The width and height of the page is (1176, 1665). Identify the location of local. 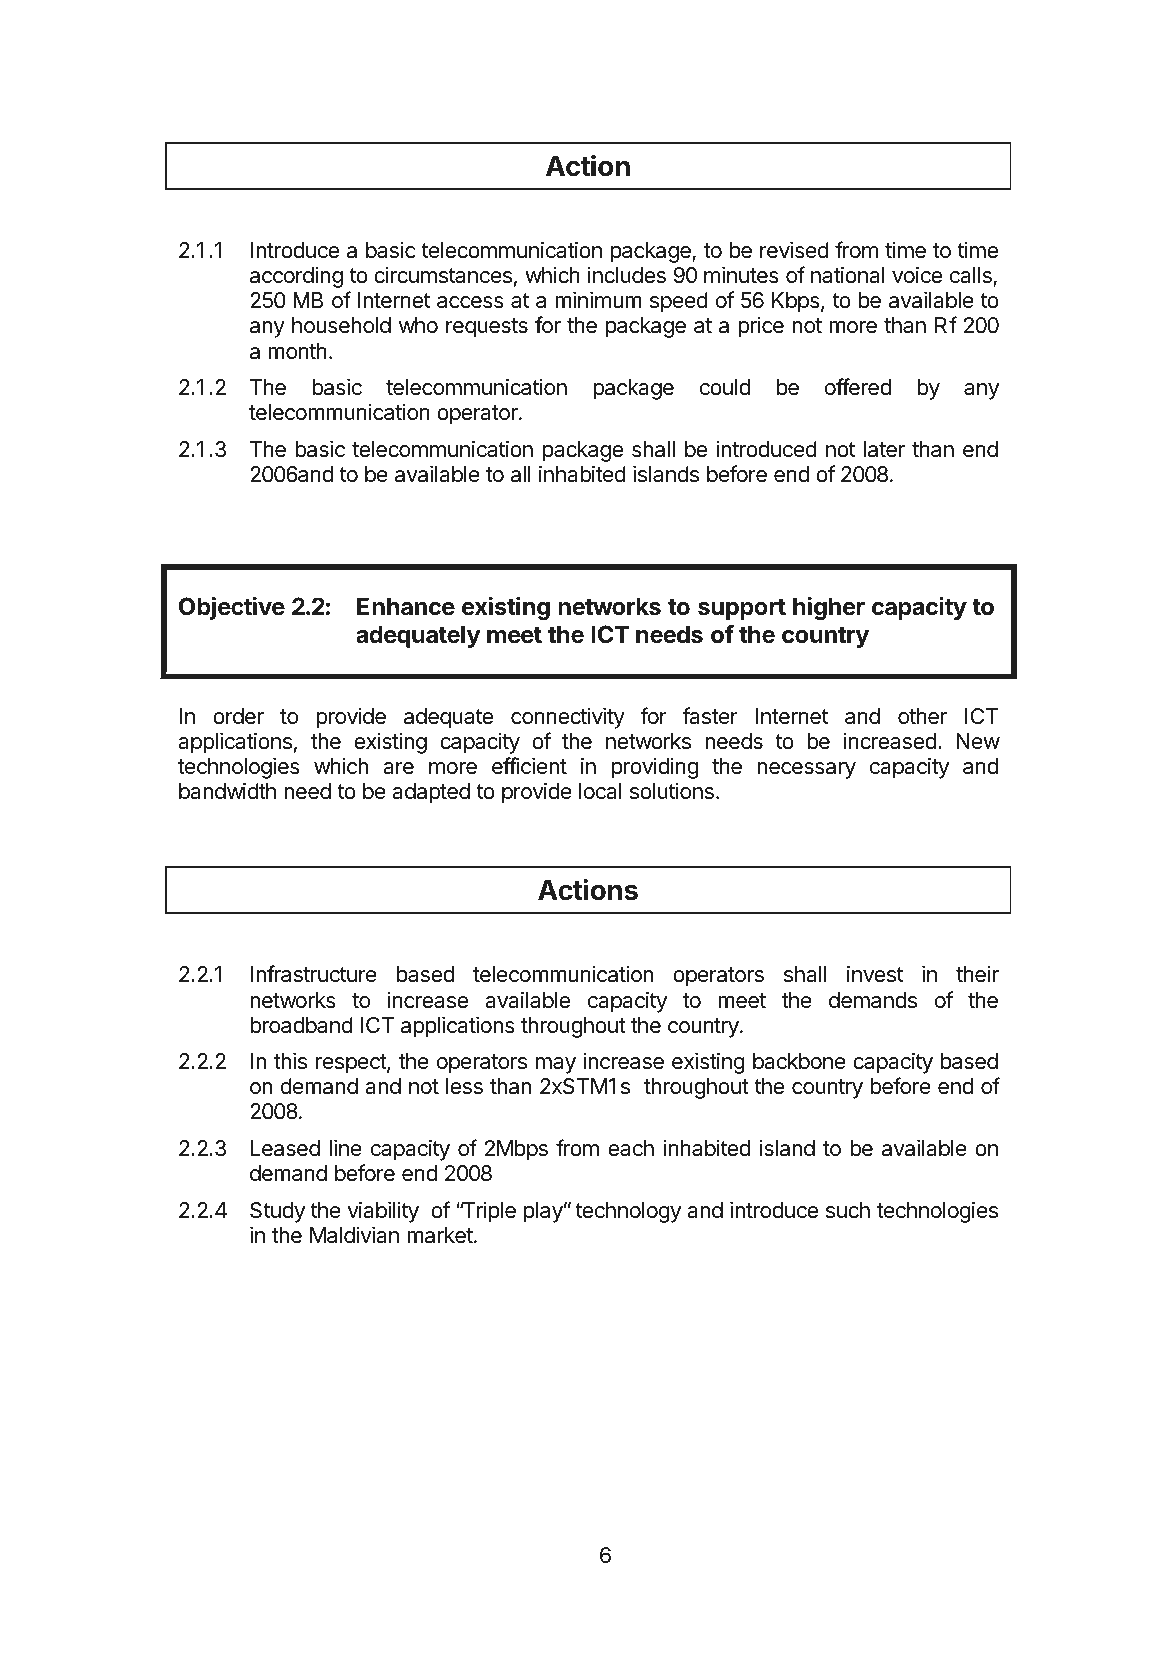
(600, 791).
